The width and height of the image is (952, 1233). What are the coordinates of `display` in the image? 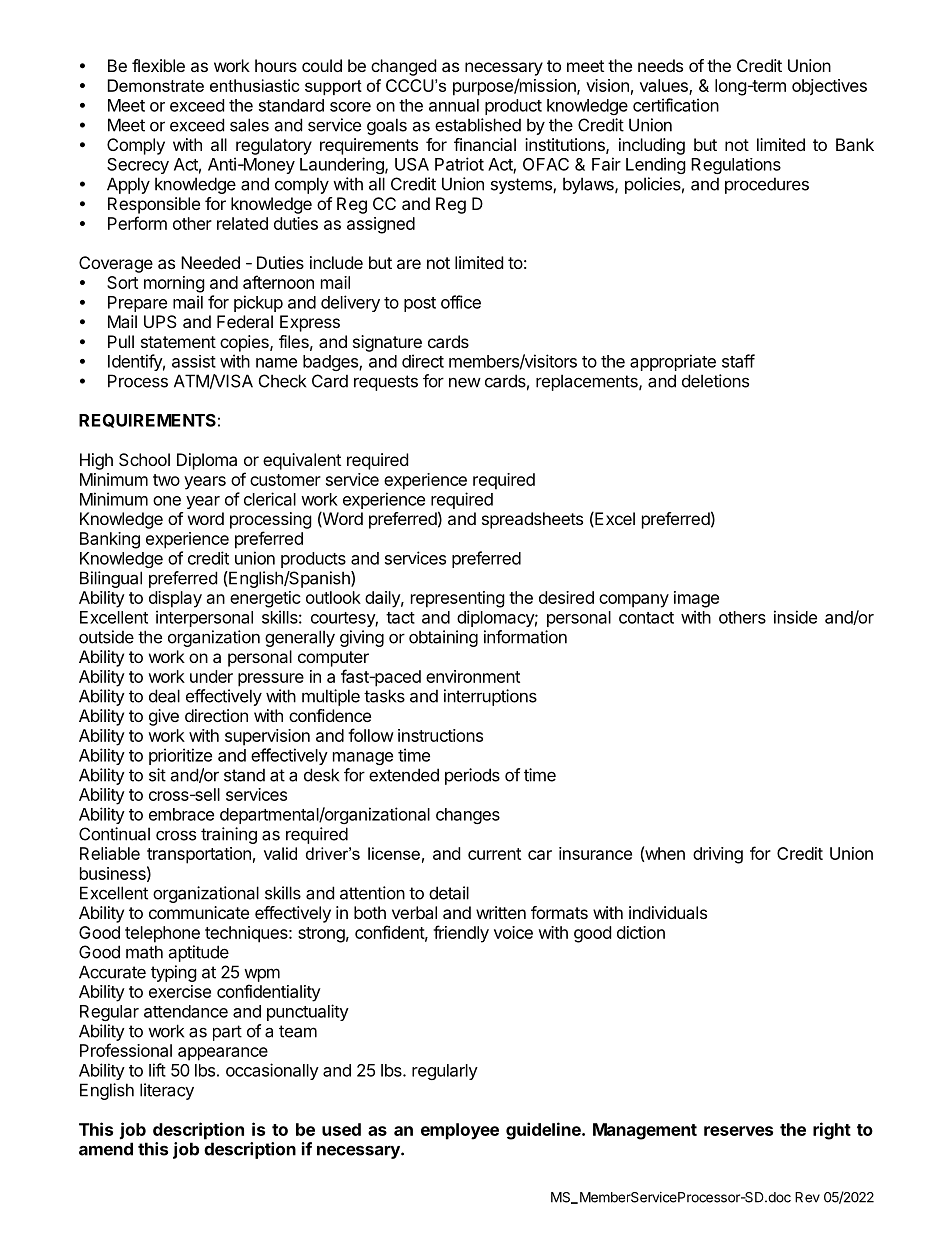 It's located at (175, 599).
